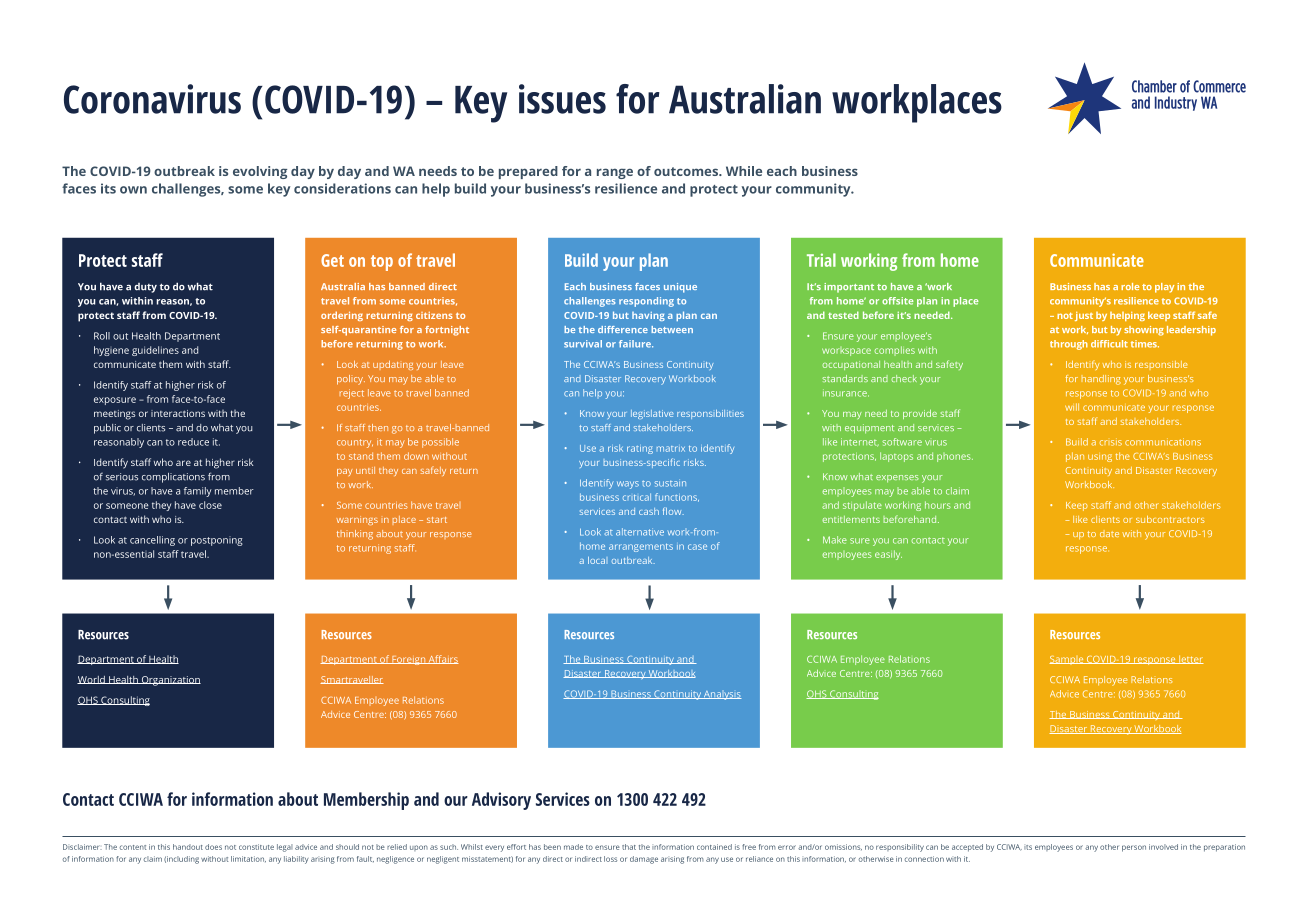 This screenshot has height=924, width=1308. What do you see at coordinates (170, 681) in the screenshot?
I see `Organization` at bounding box center [170, 681].
